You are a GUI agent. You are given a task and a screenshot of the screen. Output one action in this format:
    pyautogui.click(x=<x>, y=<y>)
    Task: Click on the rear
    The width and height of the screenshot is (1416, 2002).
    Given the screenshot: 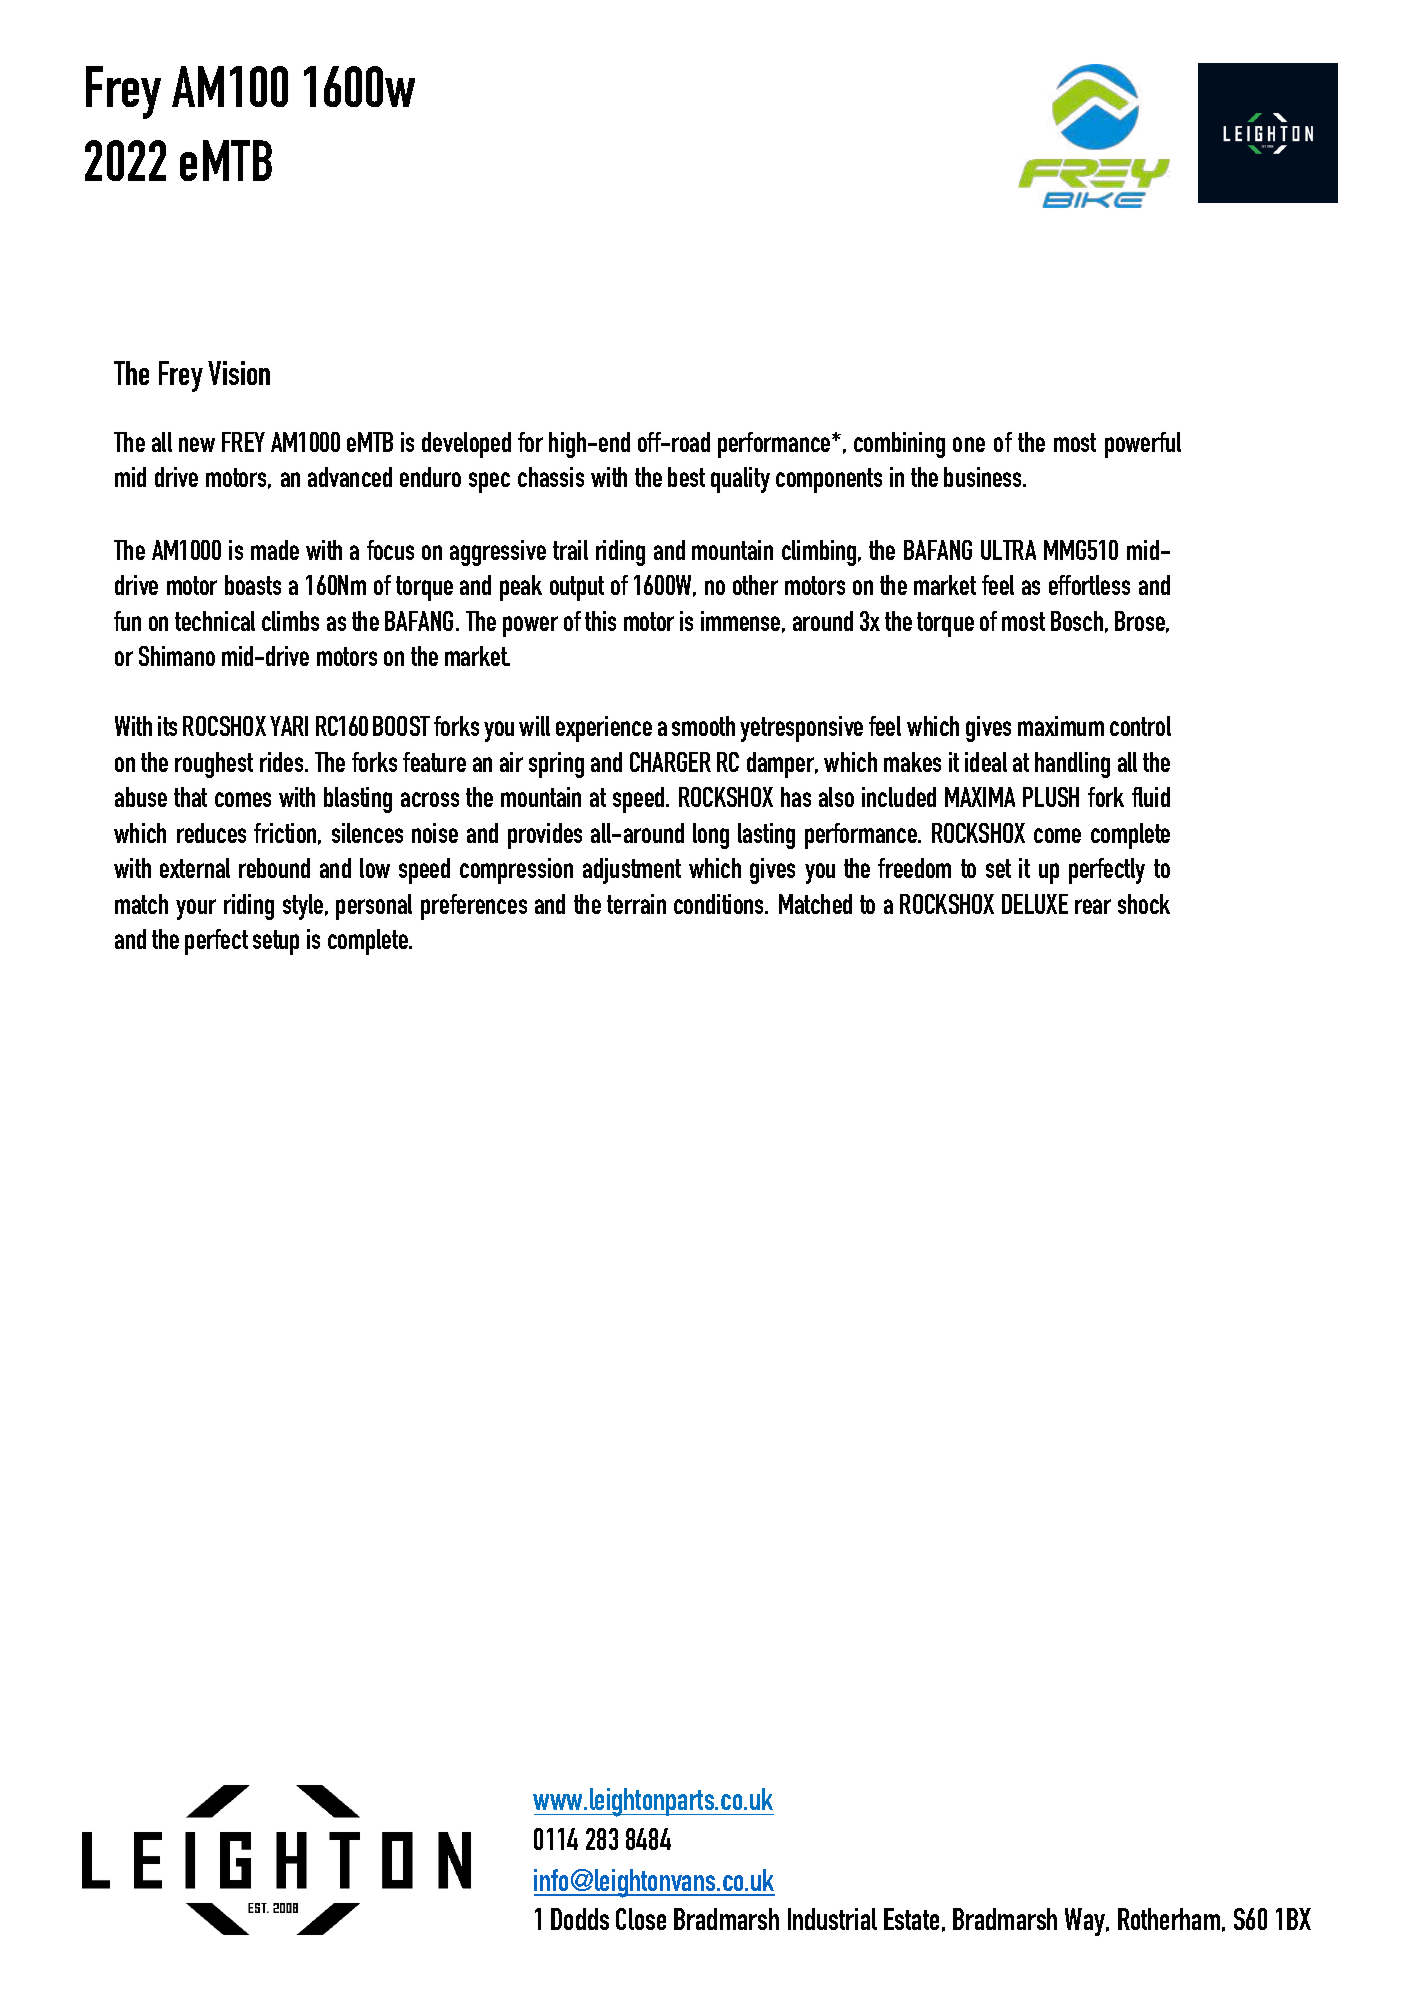 What is the action you would take?
    pyautogui.click(x=1093, y=906)
